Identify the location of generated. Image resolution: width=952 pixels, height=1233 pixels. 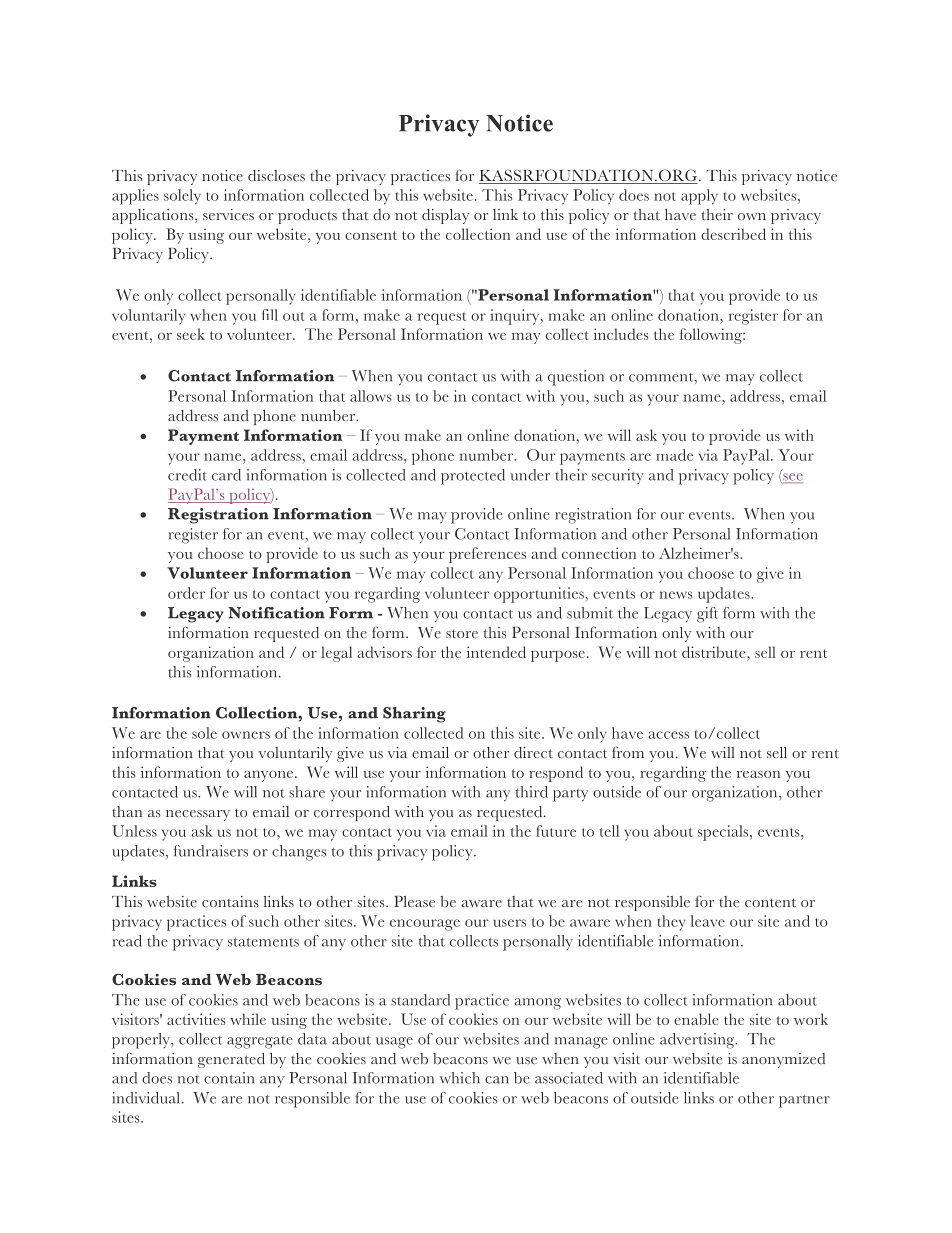
(231, 1060).
